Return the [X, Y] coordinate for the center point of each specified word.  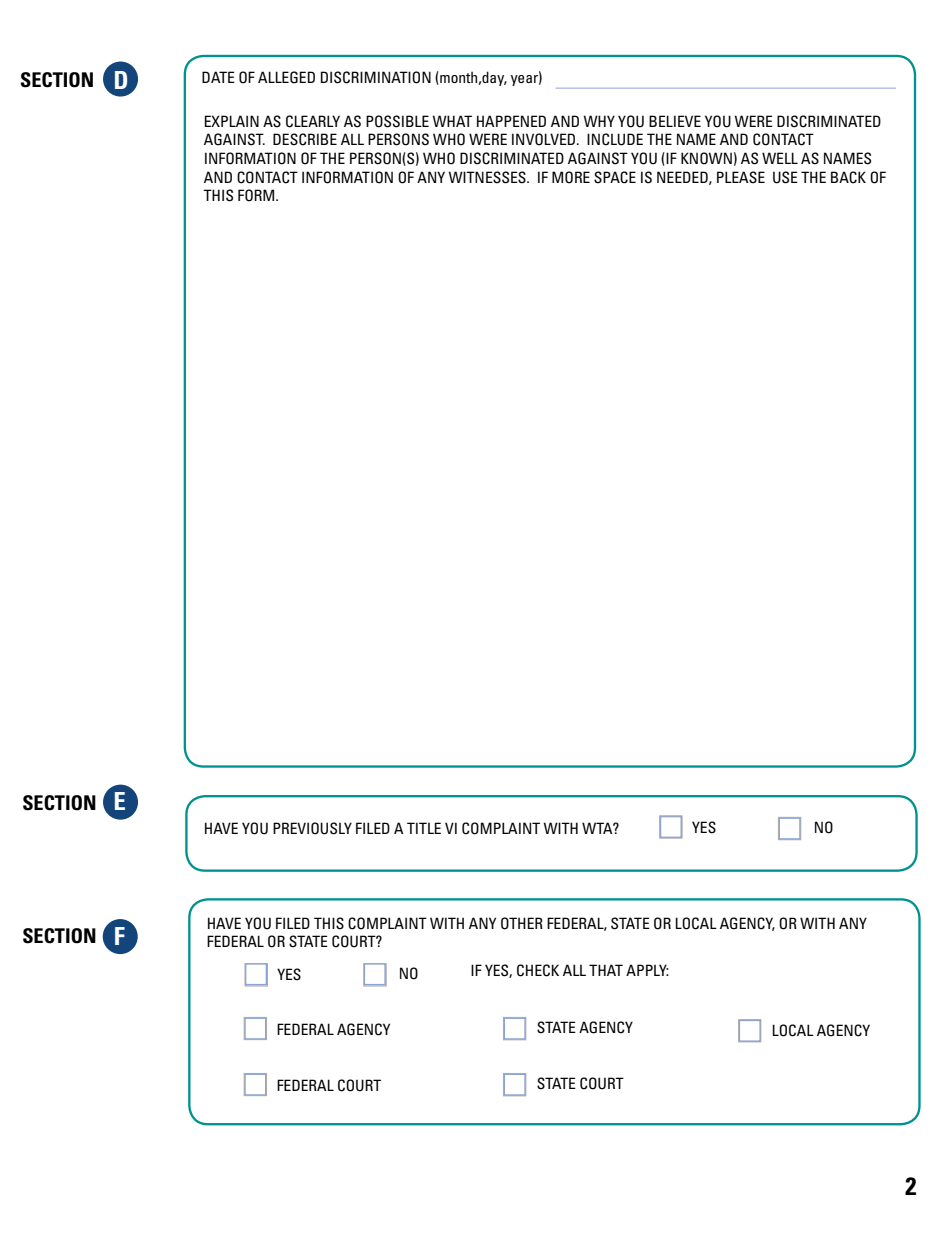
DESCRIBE [305, 139]
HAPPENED [511, 121]
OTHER [522, 923]
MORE [571, 177]
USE [785, 177]
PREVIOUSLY [312, 828]
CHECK [538, 970]
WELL [780, 158]
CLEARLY [313, 121]
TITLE [424, 828]
